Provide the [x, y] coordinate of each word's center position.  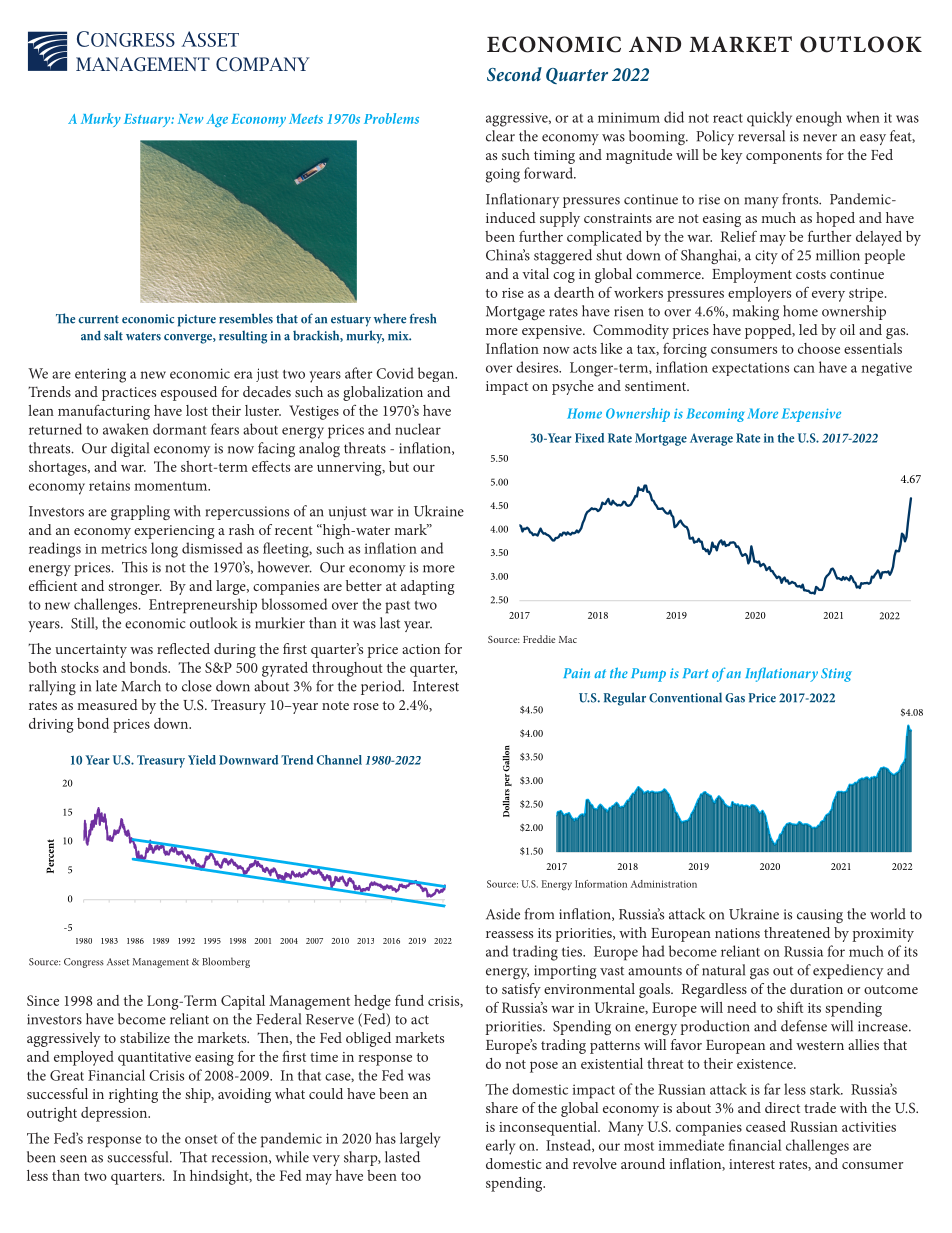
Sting [836, 675]
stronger [135, 588]
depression [115, 1114]
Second [514, 74]
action [421, 649]
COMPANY [262, 64]
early [500, 1147]
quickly [769, 119]
